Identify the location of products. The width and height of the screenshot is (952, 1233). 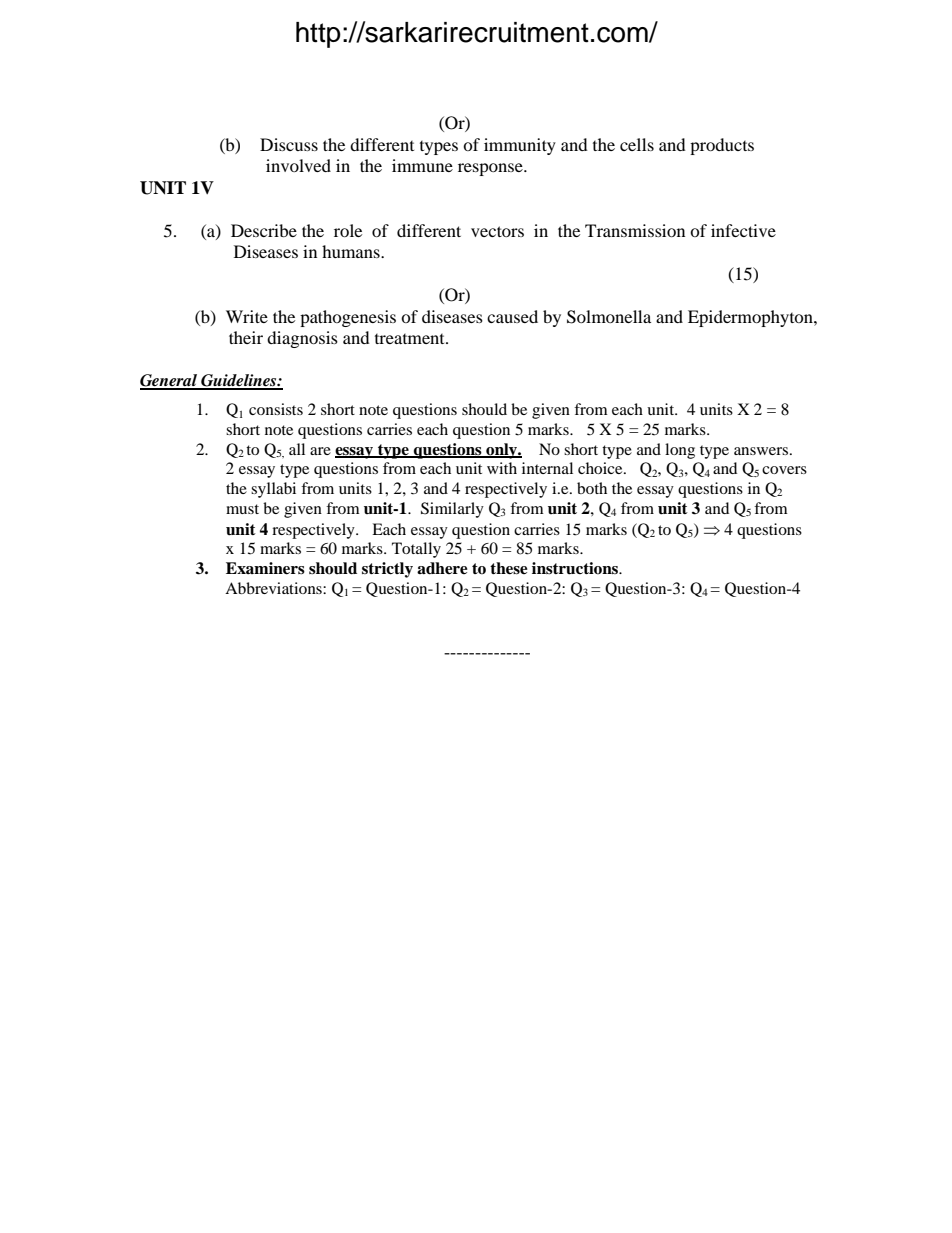
(722, 146).
